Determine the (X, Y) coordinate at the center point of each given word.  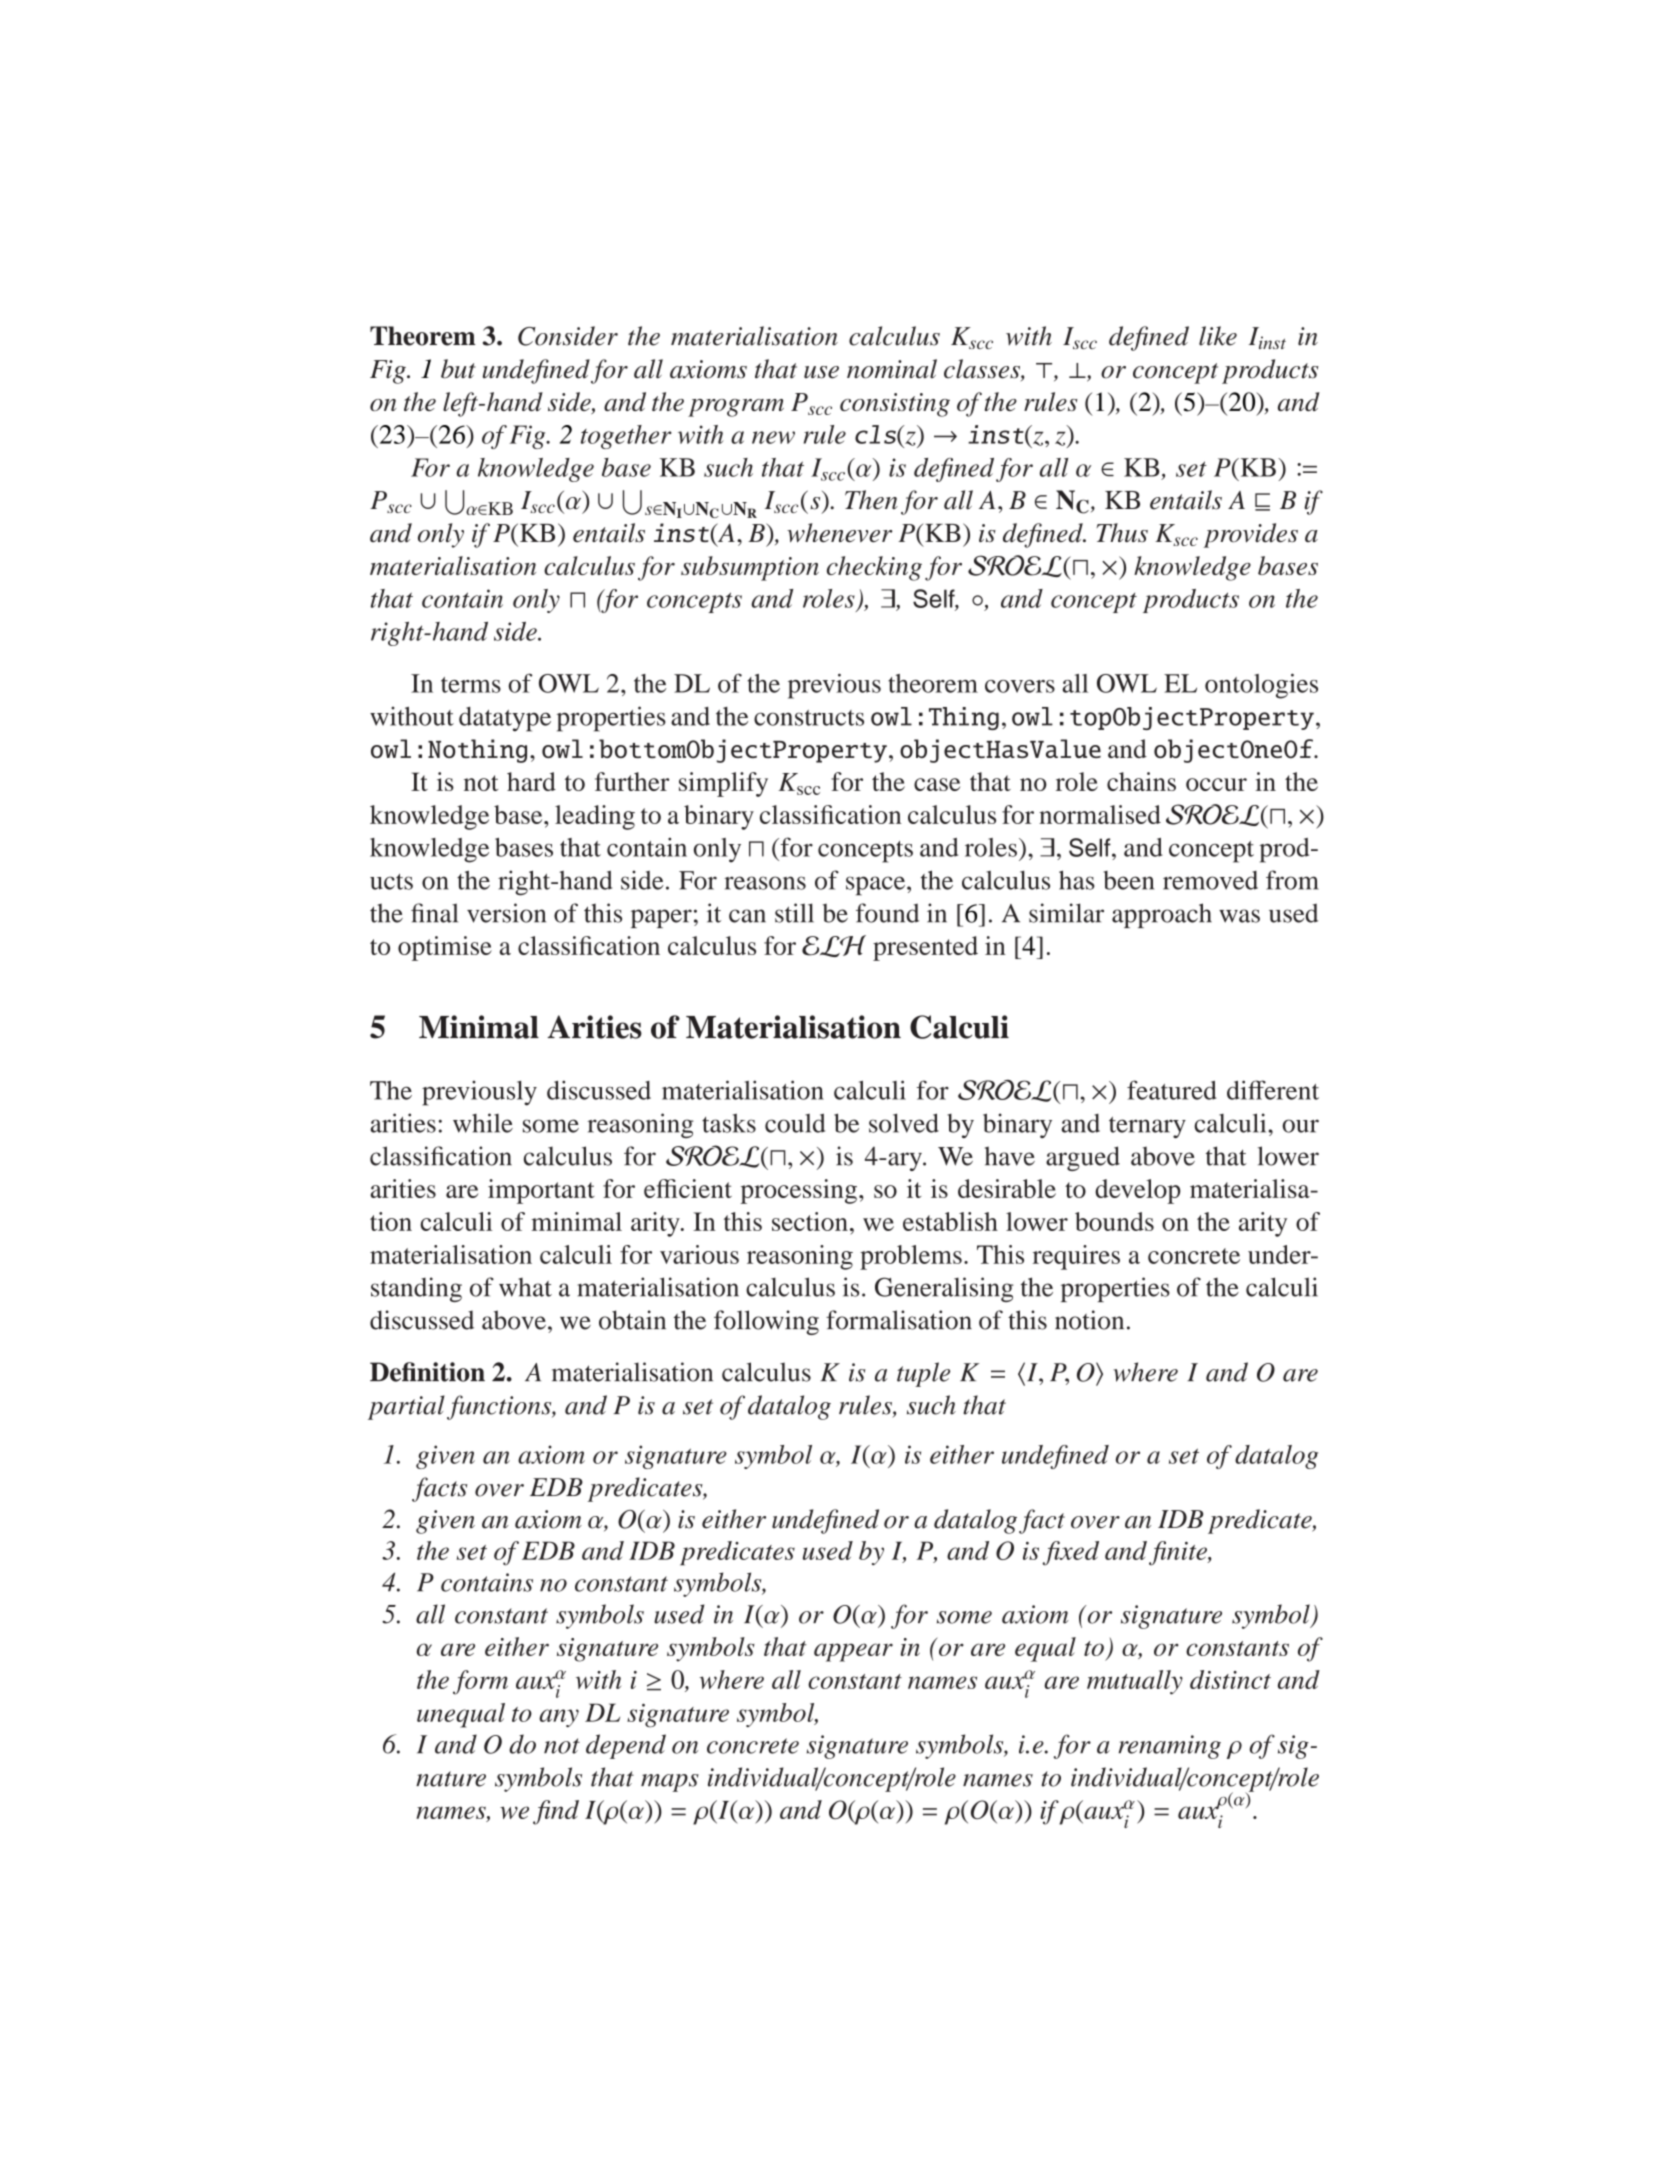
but (458, 369)
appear (853, 1652)
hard (531, 781)
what (525, 1287)
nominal (892, 369)
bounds (1114, 1221)
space (877, 886)
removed (1210, 880)
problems (911, 1257)
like (1218, 336)
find (556, 1812)
